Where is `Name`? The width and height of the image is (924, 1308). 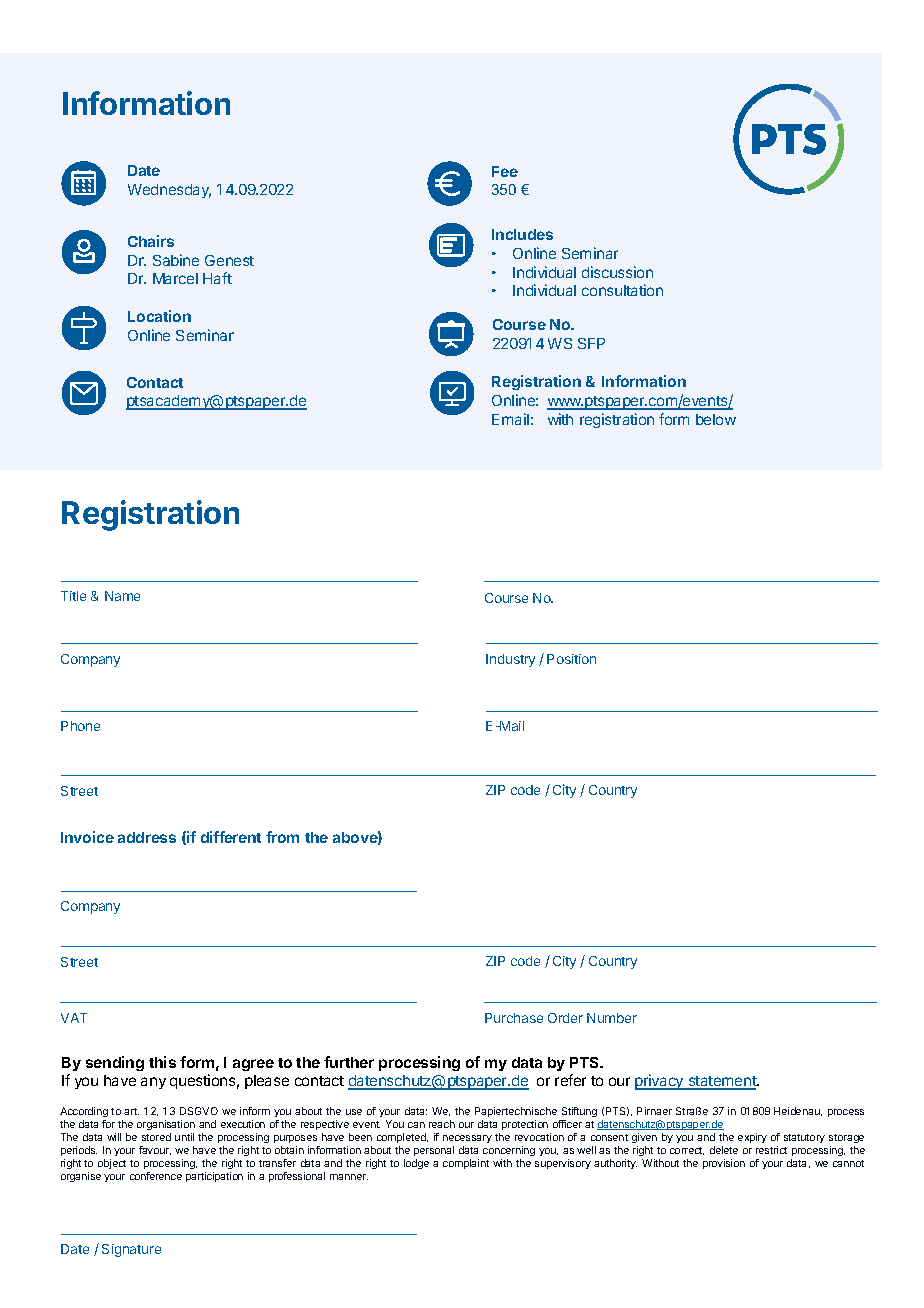 Name is located at coordinates (122, 596).
